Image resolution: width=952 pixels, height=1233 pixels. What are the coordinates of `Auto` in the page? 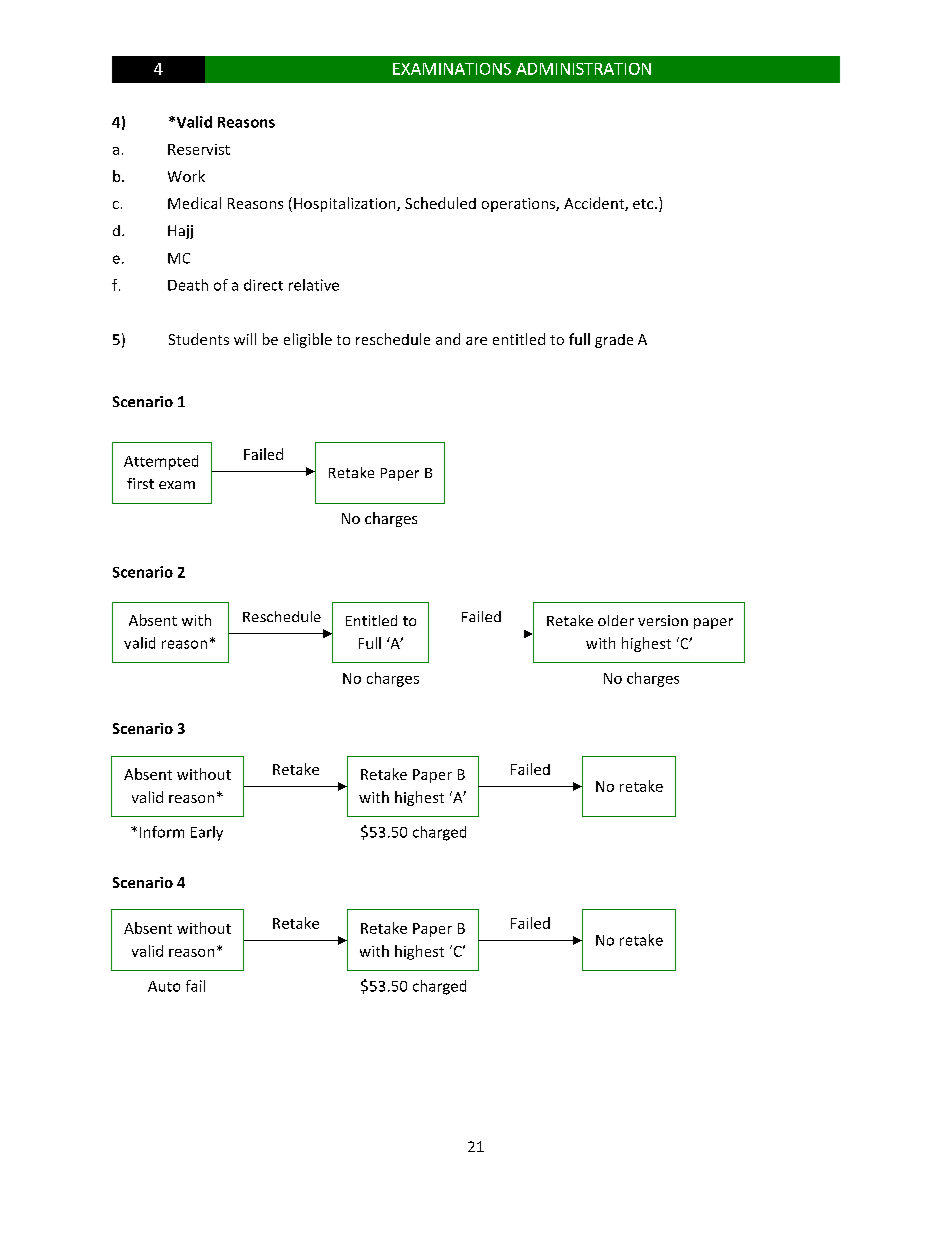 It's located at (164, 986).
